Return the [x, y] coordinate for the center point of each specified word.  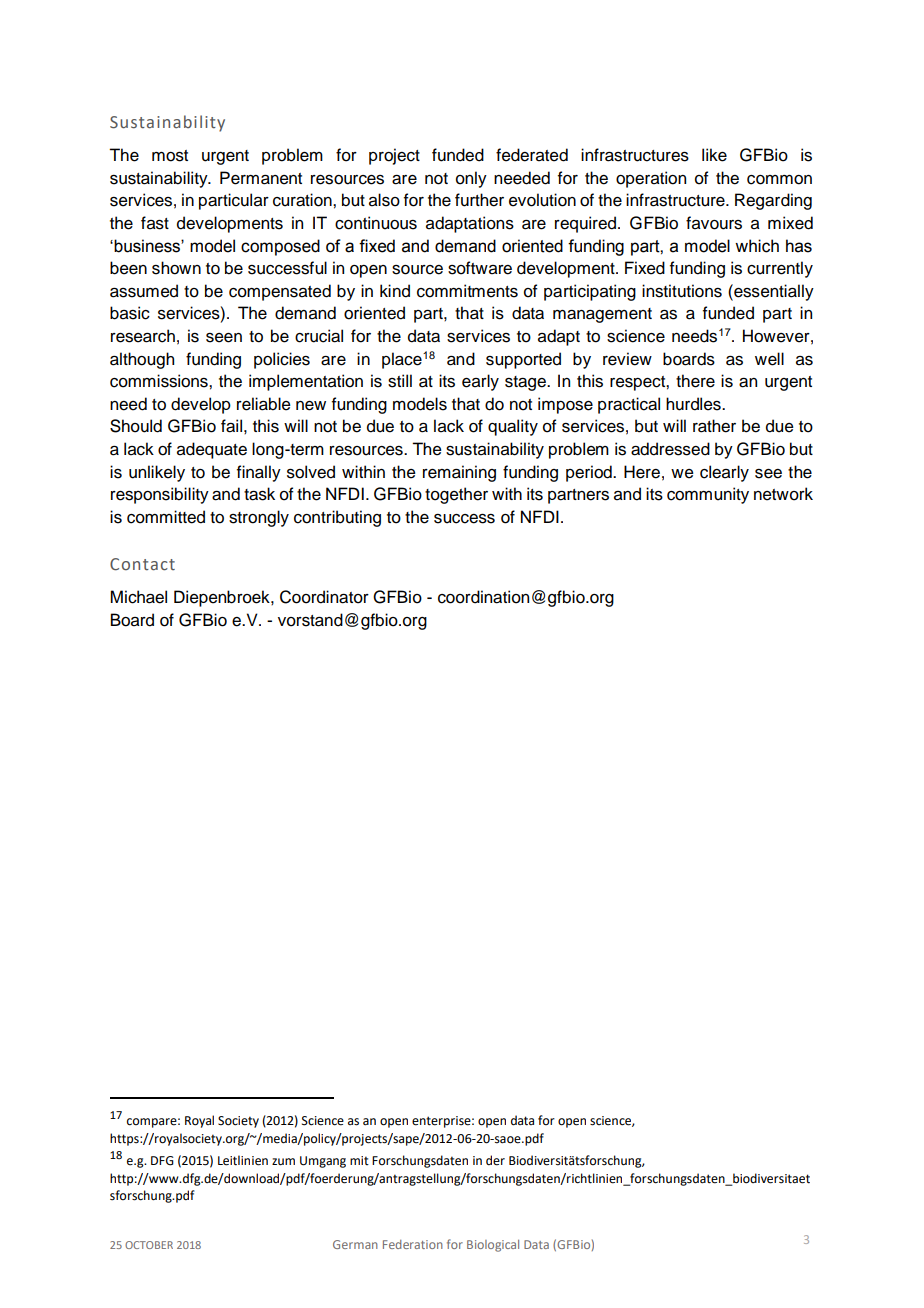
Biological [493, 1246]
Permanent [261, 178]
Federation [413, 1244]
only [471, 179]
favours [714, 223]
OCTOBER [149, 1245]
